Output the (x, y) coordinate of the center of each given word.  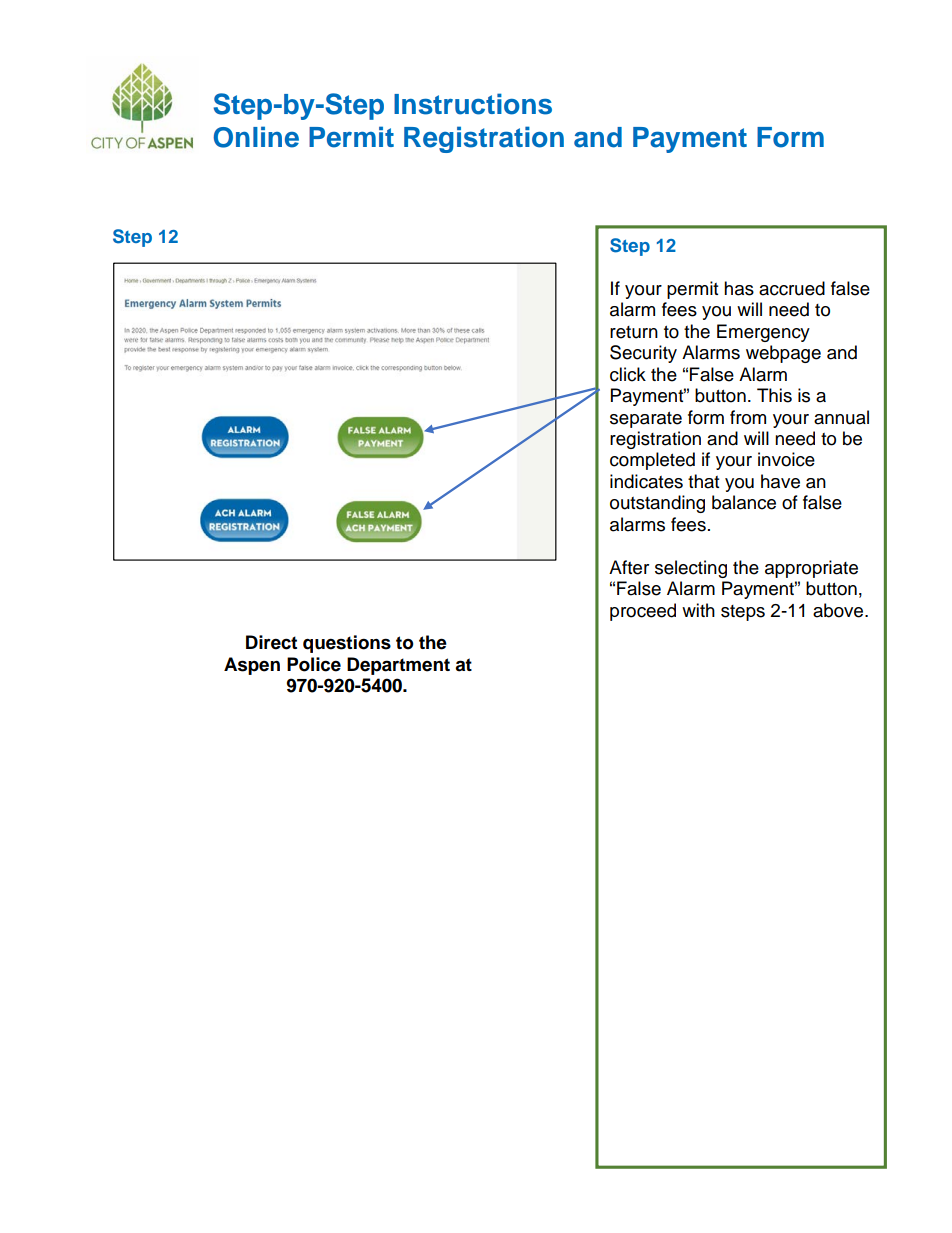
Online (256, 137)
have (780, 481)
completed (652, 461)
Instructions (473, 104)
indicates (646, 481)
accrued (792, 288)
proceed (643, 612)
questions (347, 644)
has (739, 288)
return (634, 332)
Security (643, 354)
